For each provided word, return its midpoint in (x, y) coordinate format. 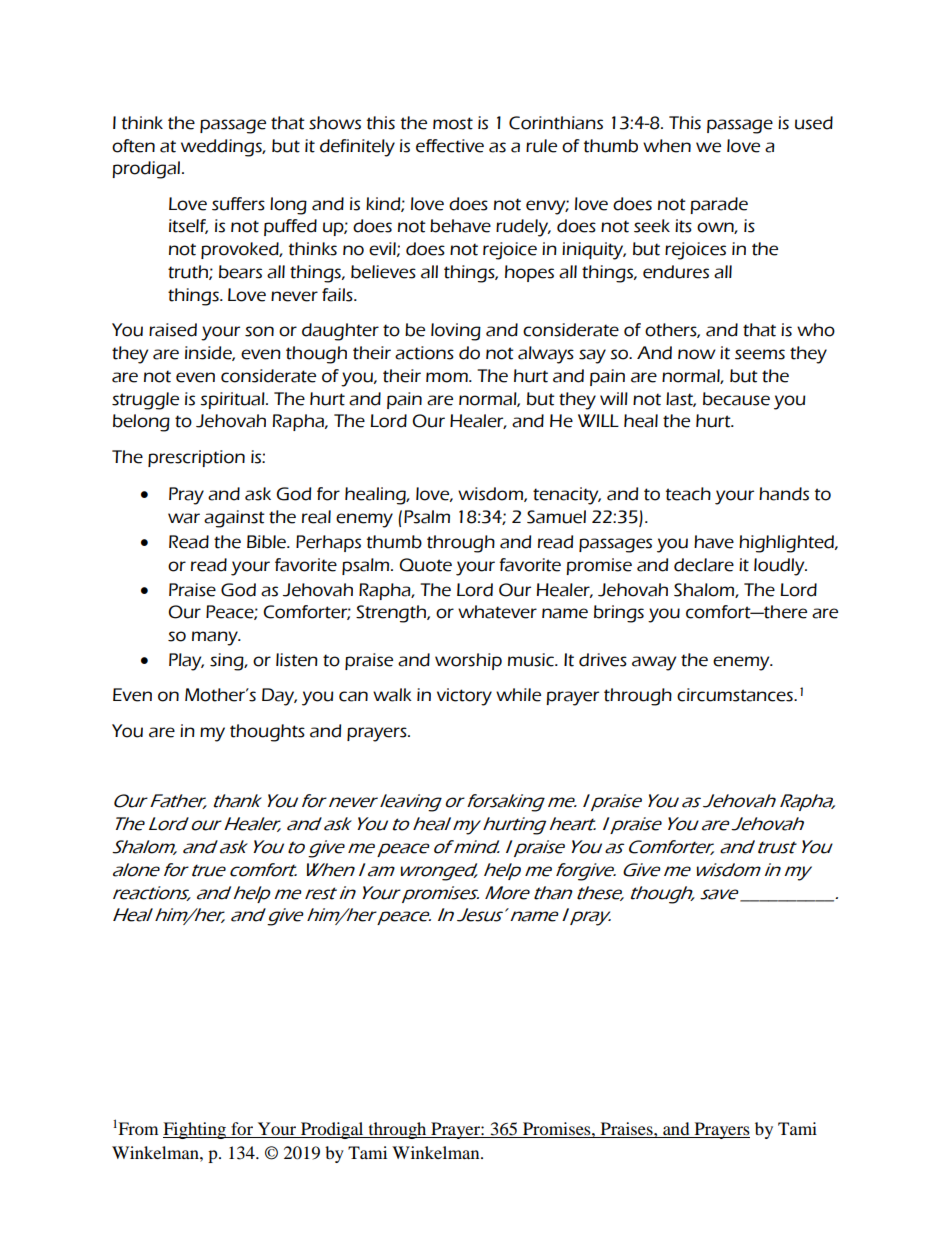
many (216, 638)
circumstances (736, 695)
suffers (238, 204)
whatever (497, 612)
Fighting (196, 1130)
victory (464, 697)
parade (719, 205)
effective (450, 146)
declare (704, 565)
